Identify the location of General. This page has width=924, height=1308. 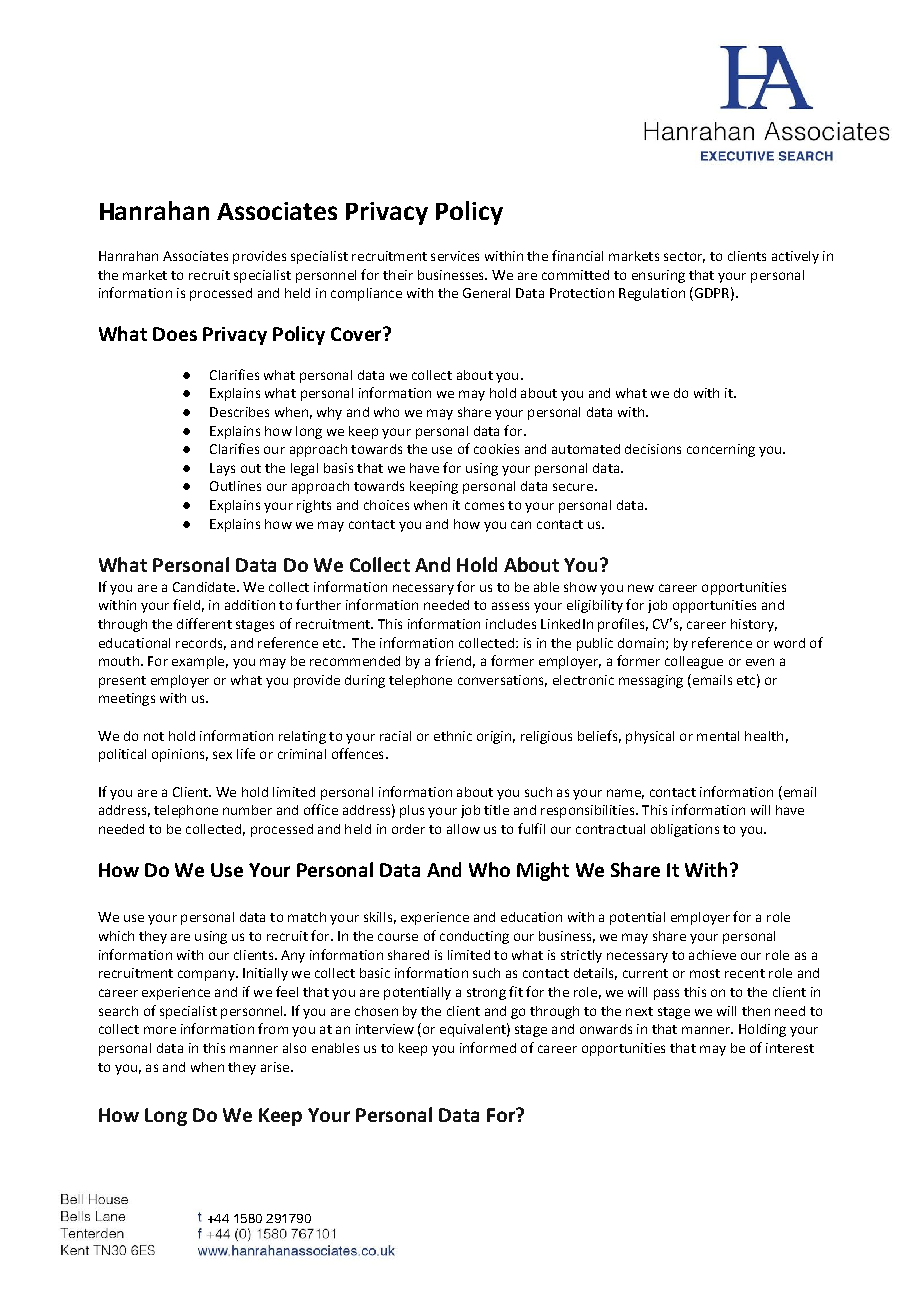
(486, 293).
